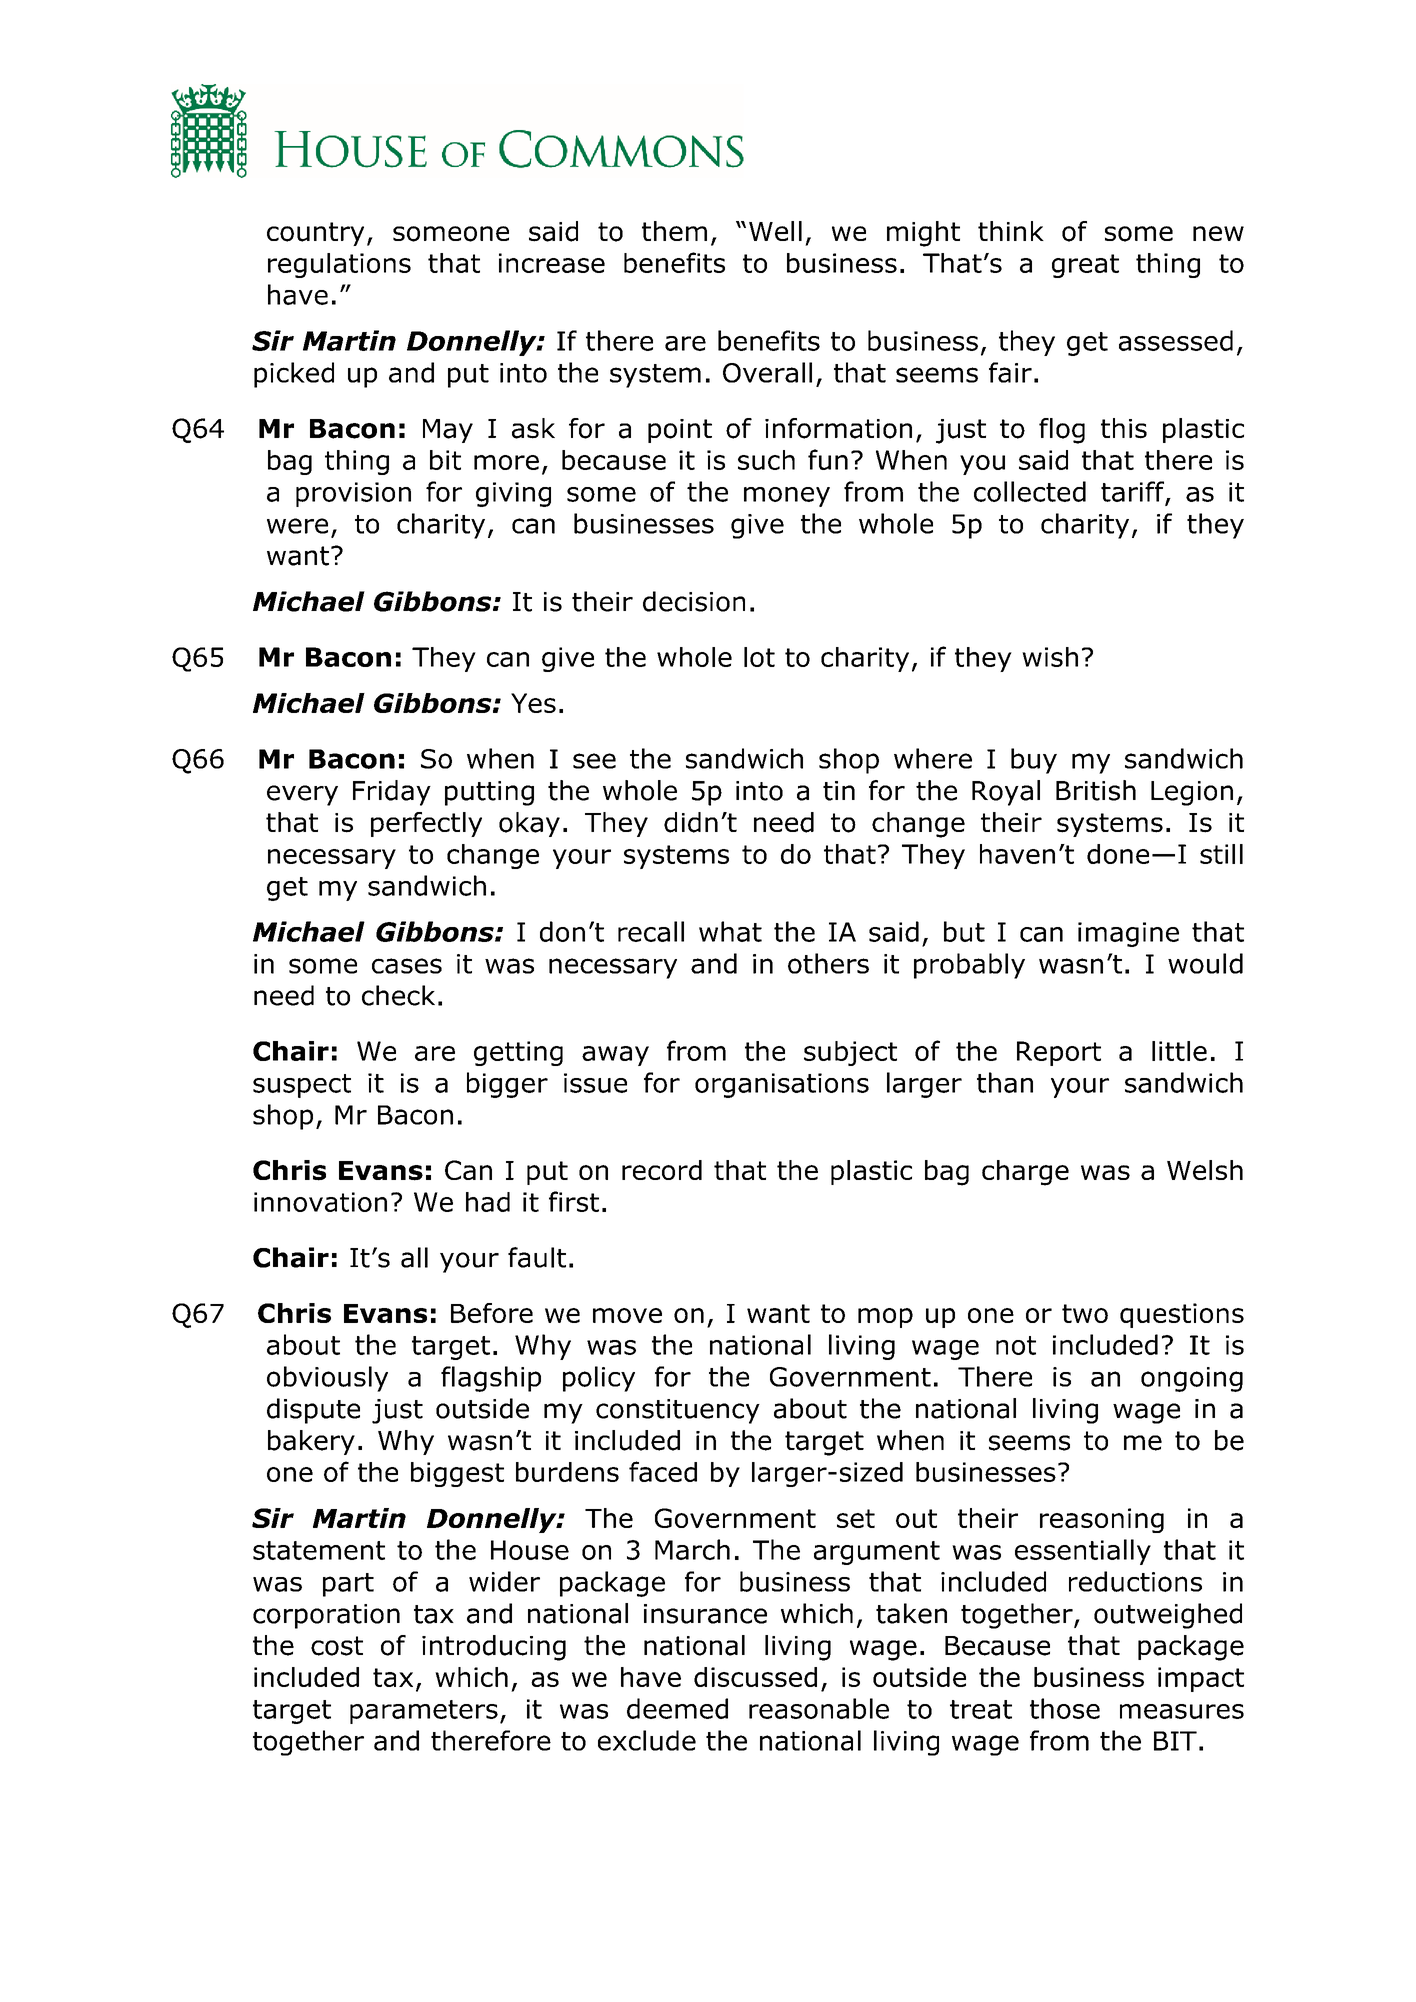  I want to click on check, so click(398, 995).
